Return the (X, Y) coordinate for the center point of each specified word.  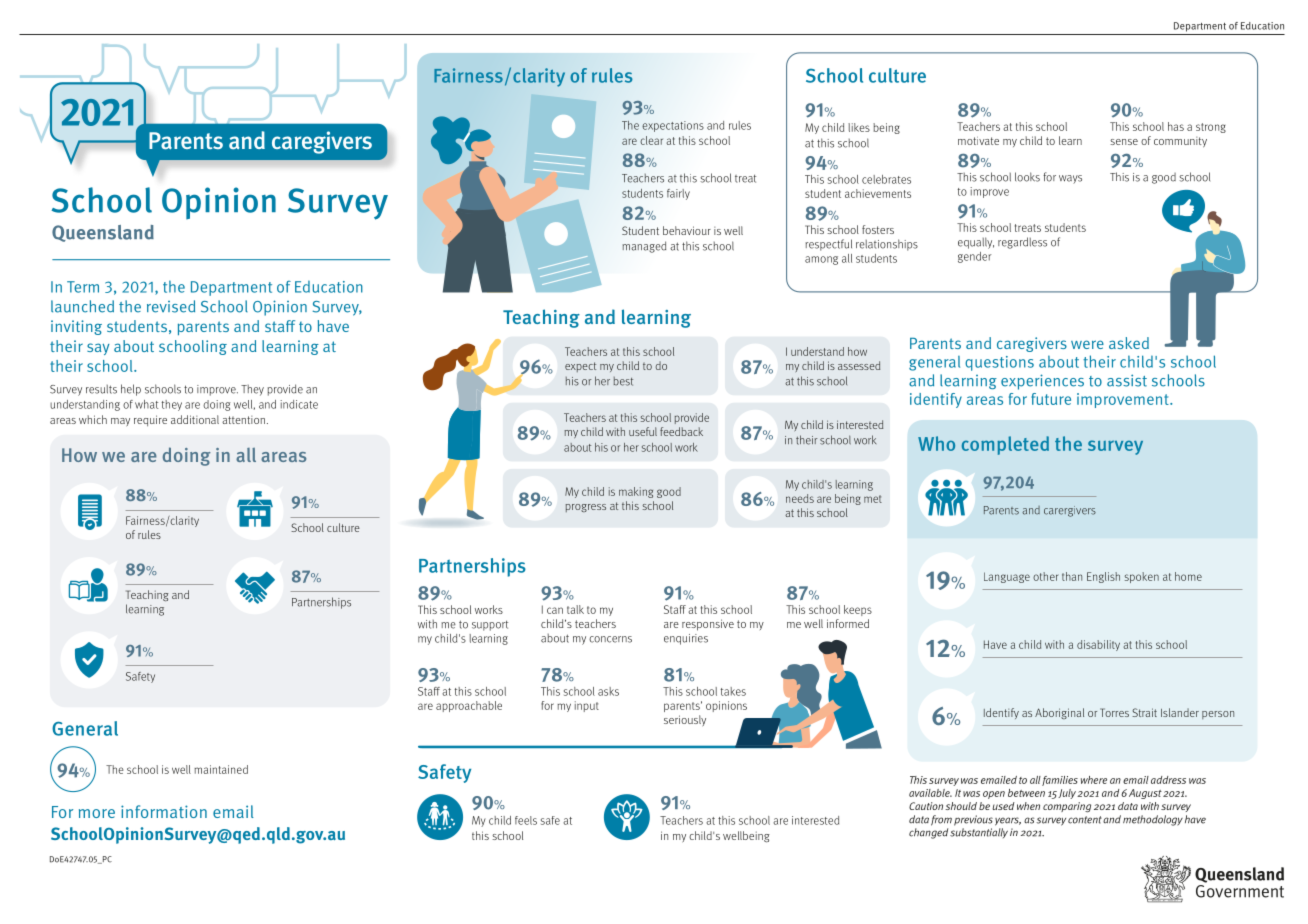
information (164, 811)
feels (526, 820)
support (490, 626)
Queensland (103, 233)
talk (575, 609)
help (131, 390)
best (623, 381)
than (1072, 576)
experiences (1042, 382)
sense (1124, 142)
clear (651, 140)
